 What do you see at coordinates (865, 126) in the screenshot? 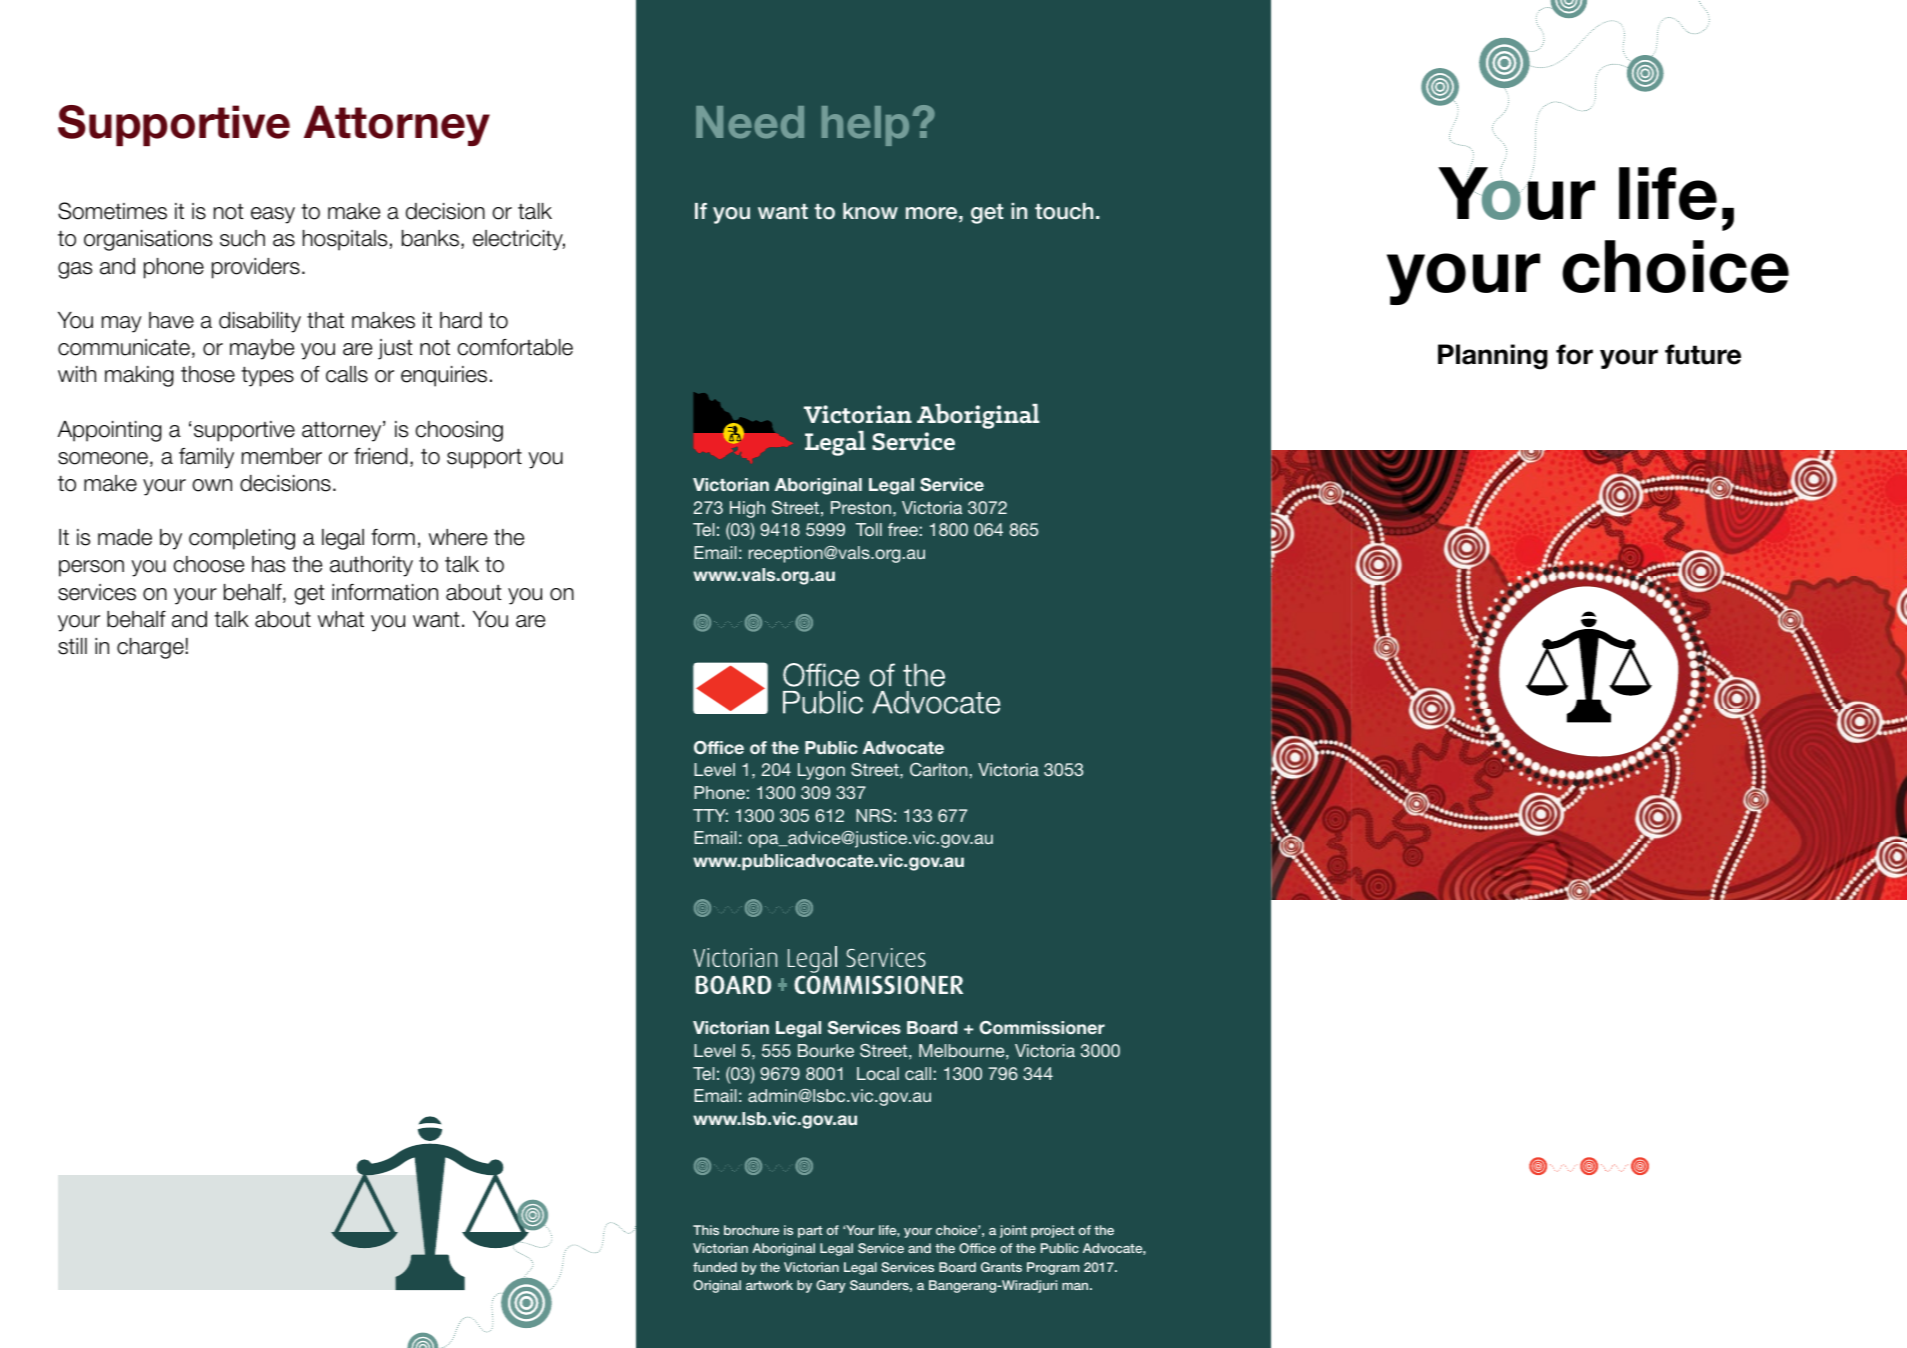
I see `help` at bounding box center [865, 126].
